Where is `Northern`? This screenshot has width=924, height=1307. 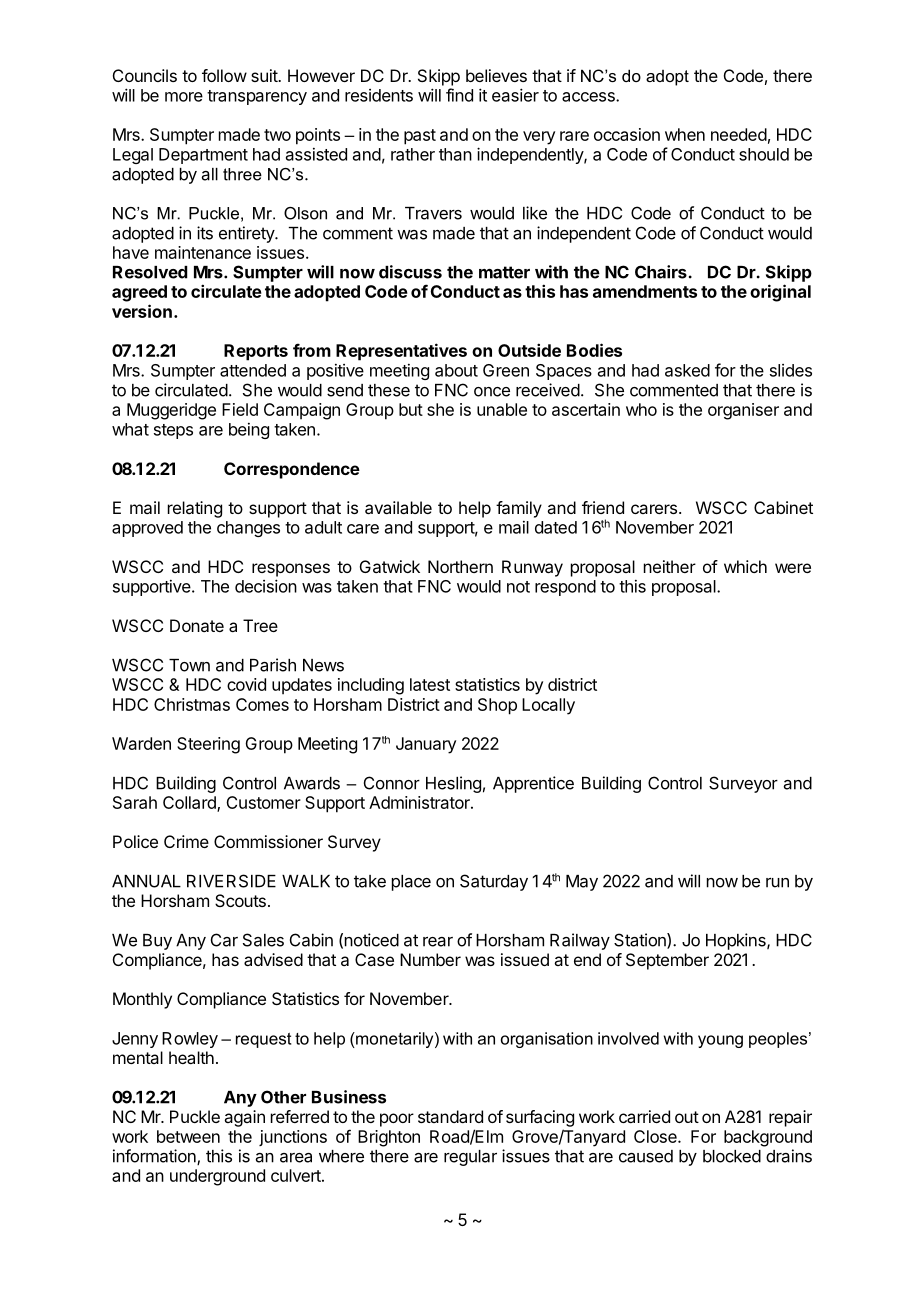
Northern is located at coordinates (460, 566).
